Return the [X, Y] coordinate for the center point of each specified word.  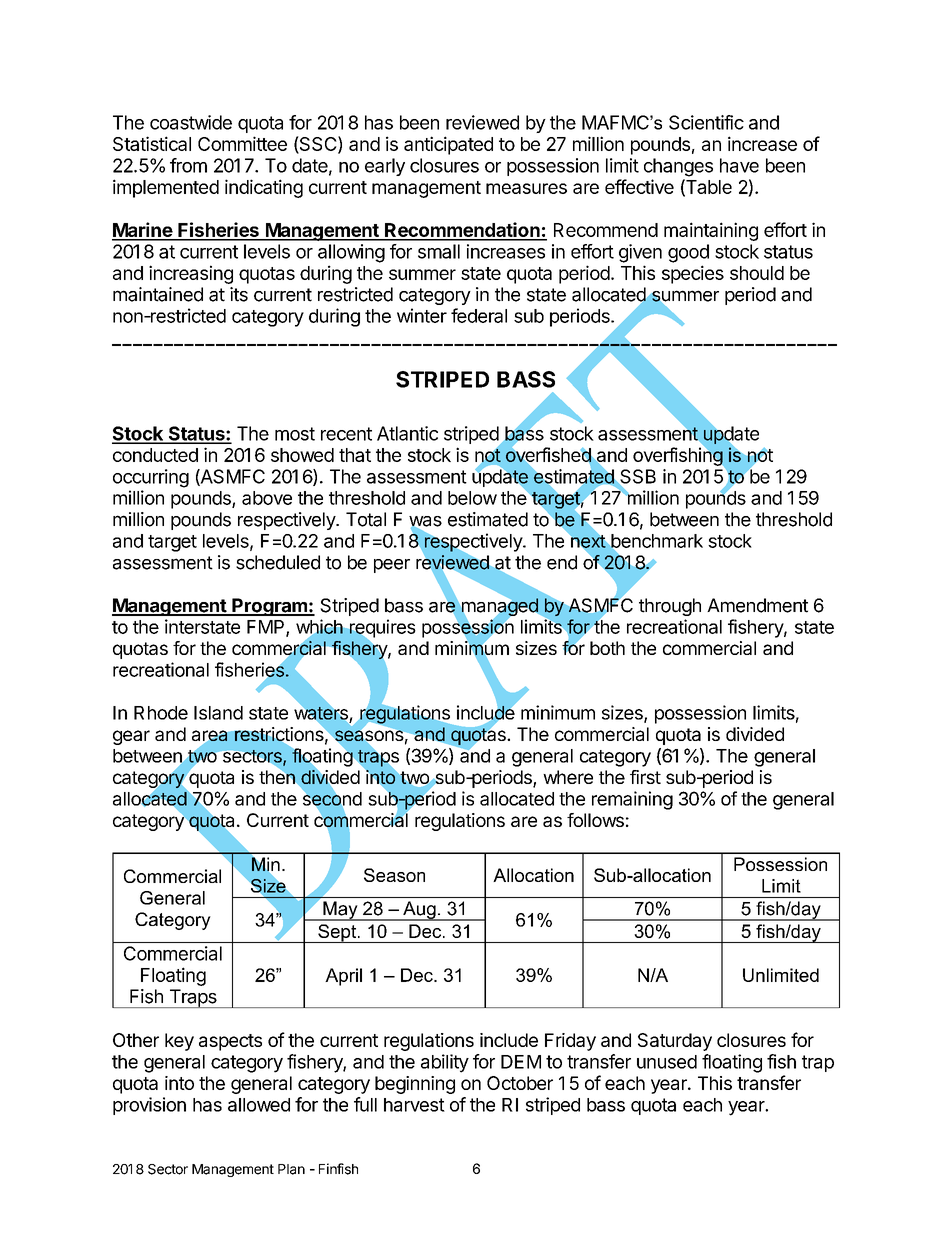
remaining [632, 800]
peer [392, 566]
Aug [419, 911]
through [670, 607]
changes [678, 167]
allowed [259, 1105]
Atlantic [407, 433]
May [340, 911]
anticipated [448, 145]
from [188, 165]
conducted [155, 455]
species [693, 274]
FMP [267, 628]
